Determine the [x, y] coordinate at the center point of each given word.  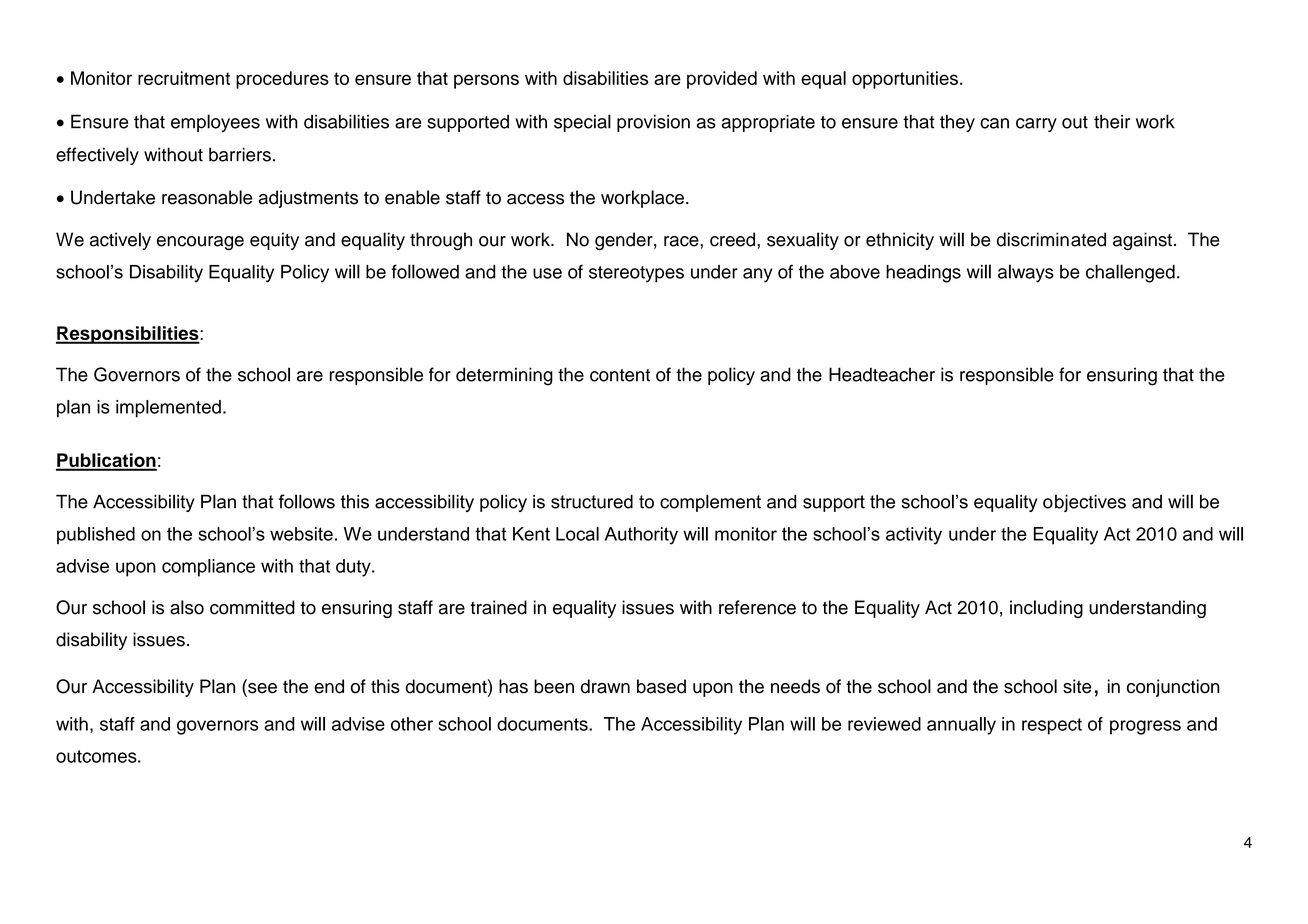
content [620, 375]
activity [914, 536]
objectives [1084, 503]
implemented [168, 409]
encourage [200, 243]
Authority [641, 536]
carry [1036, 125]
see [261, 688]
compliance [208, 568]
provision [653, 123]
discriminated [1051, 239]
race [682, 241]
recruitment [184, 78]
